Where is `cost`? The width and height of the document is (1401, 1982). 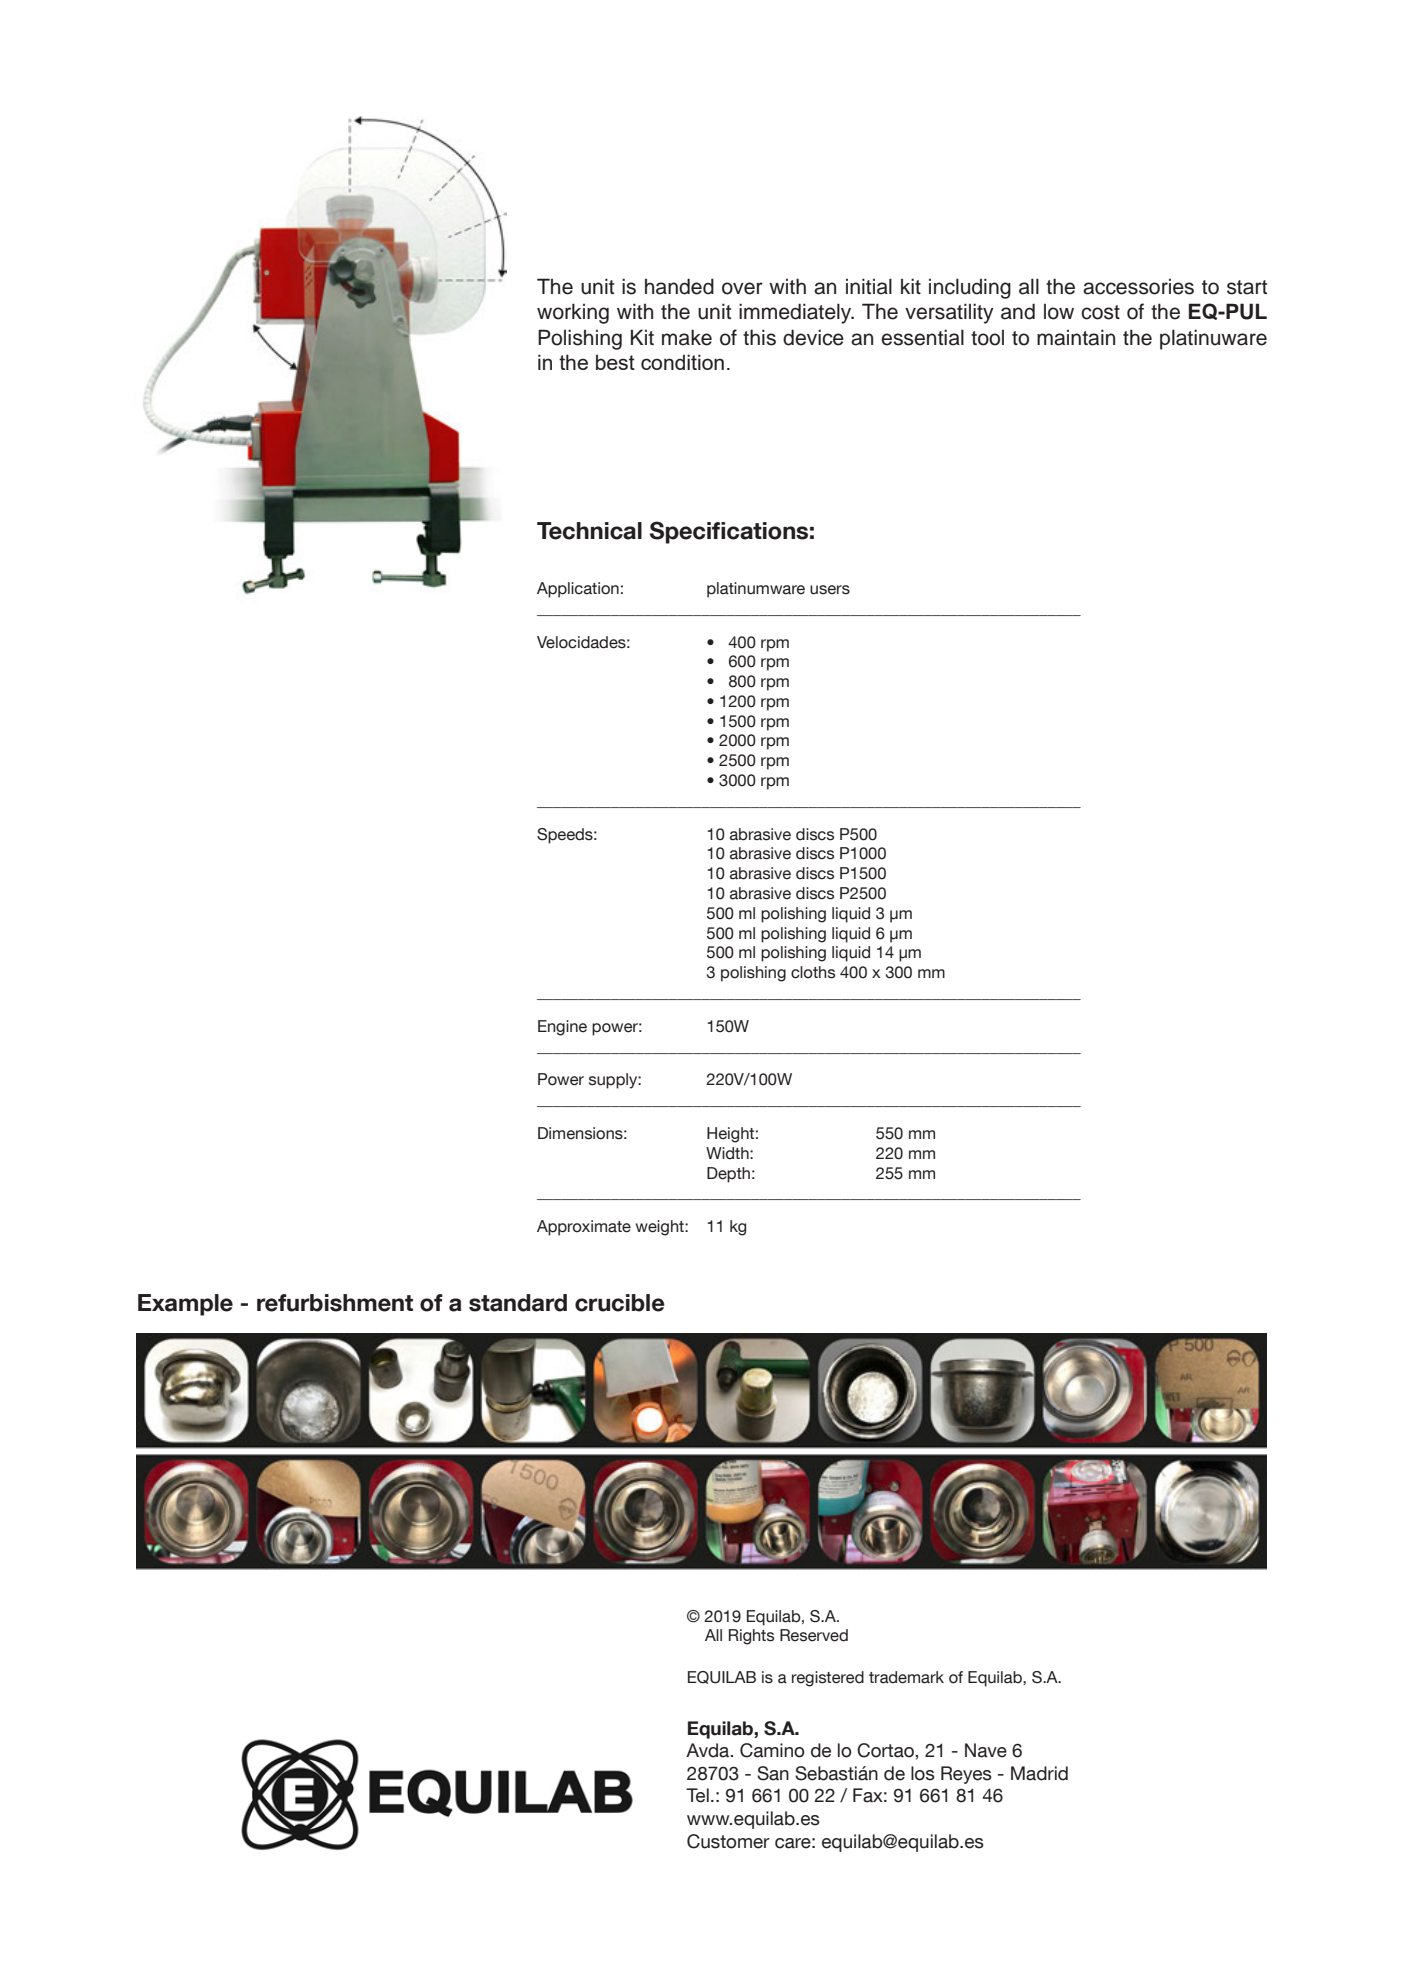
cost is located at coordinates (1100, 312).
